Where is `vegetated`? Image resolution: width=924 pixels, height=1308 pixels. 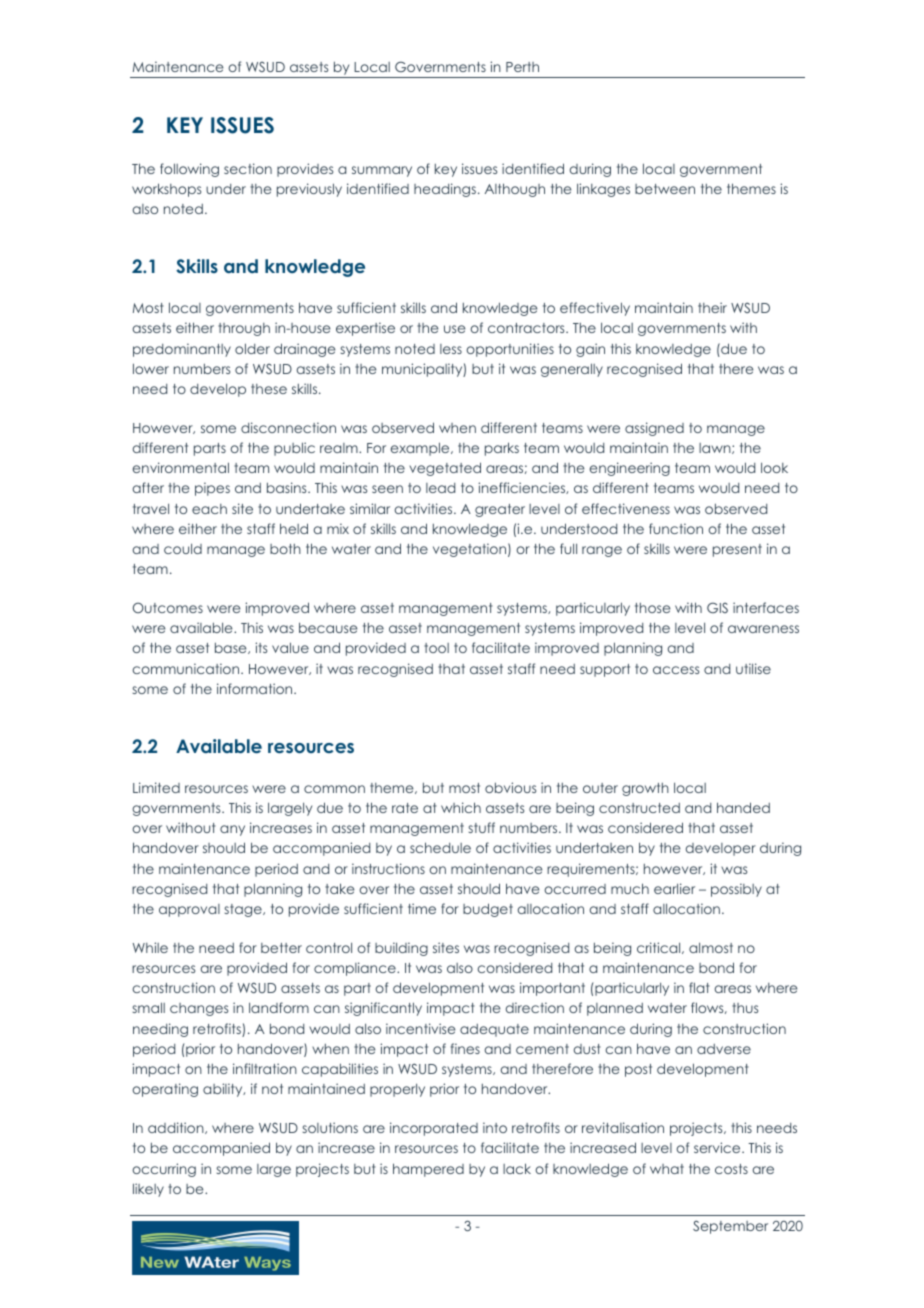 vegetated is located at coordinates (445, 469).
